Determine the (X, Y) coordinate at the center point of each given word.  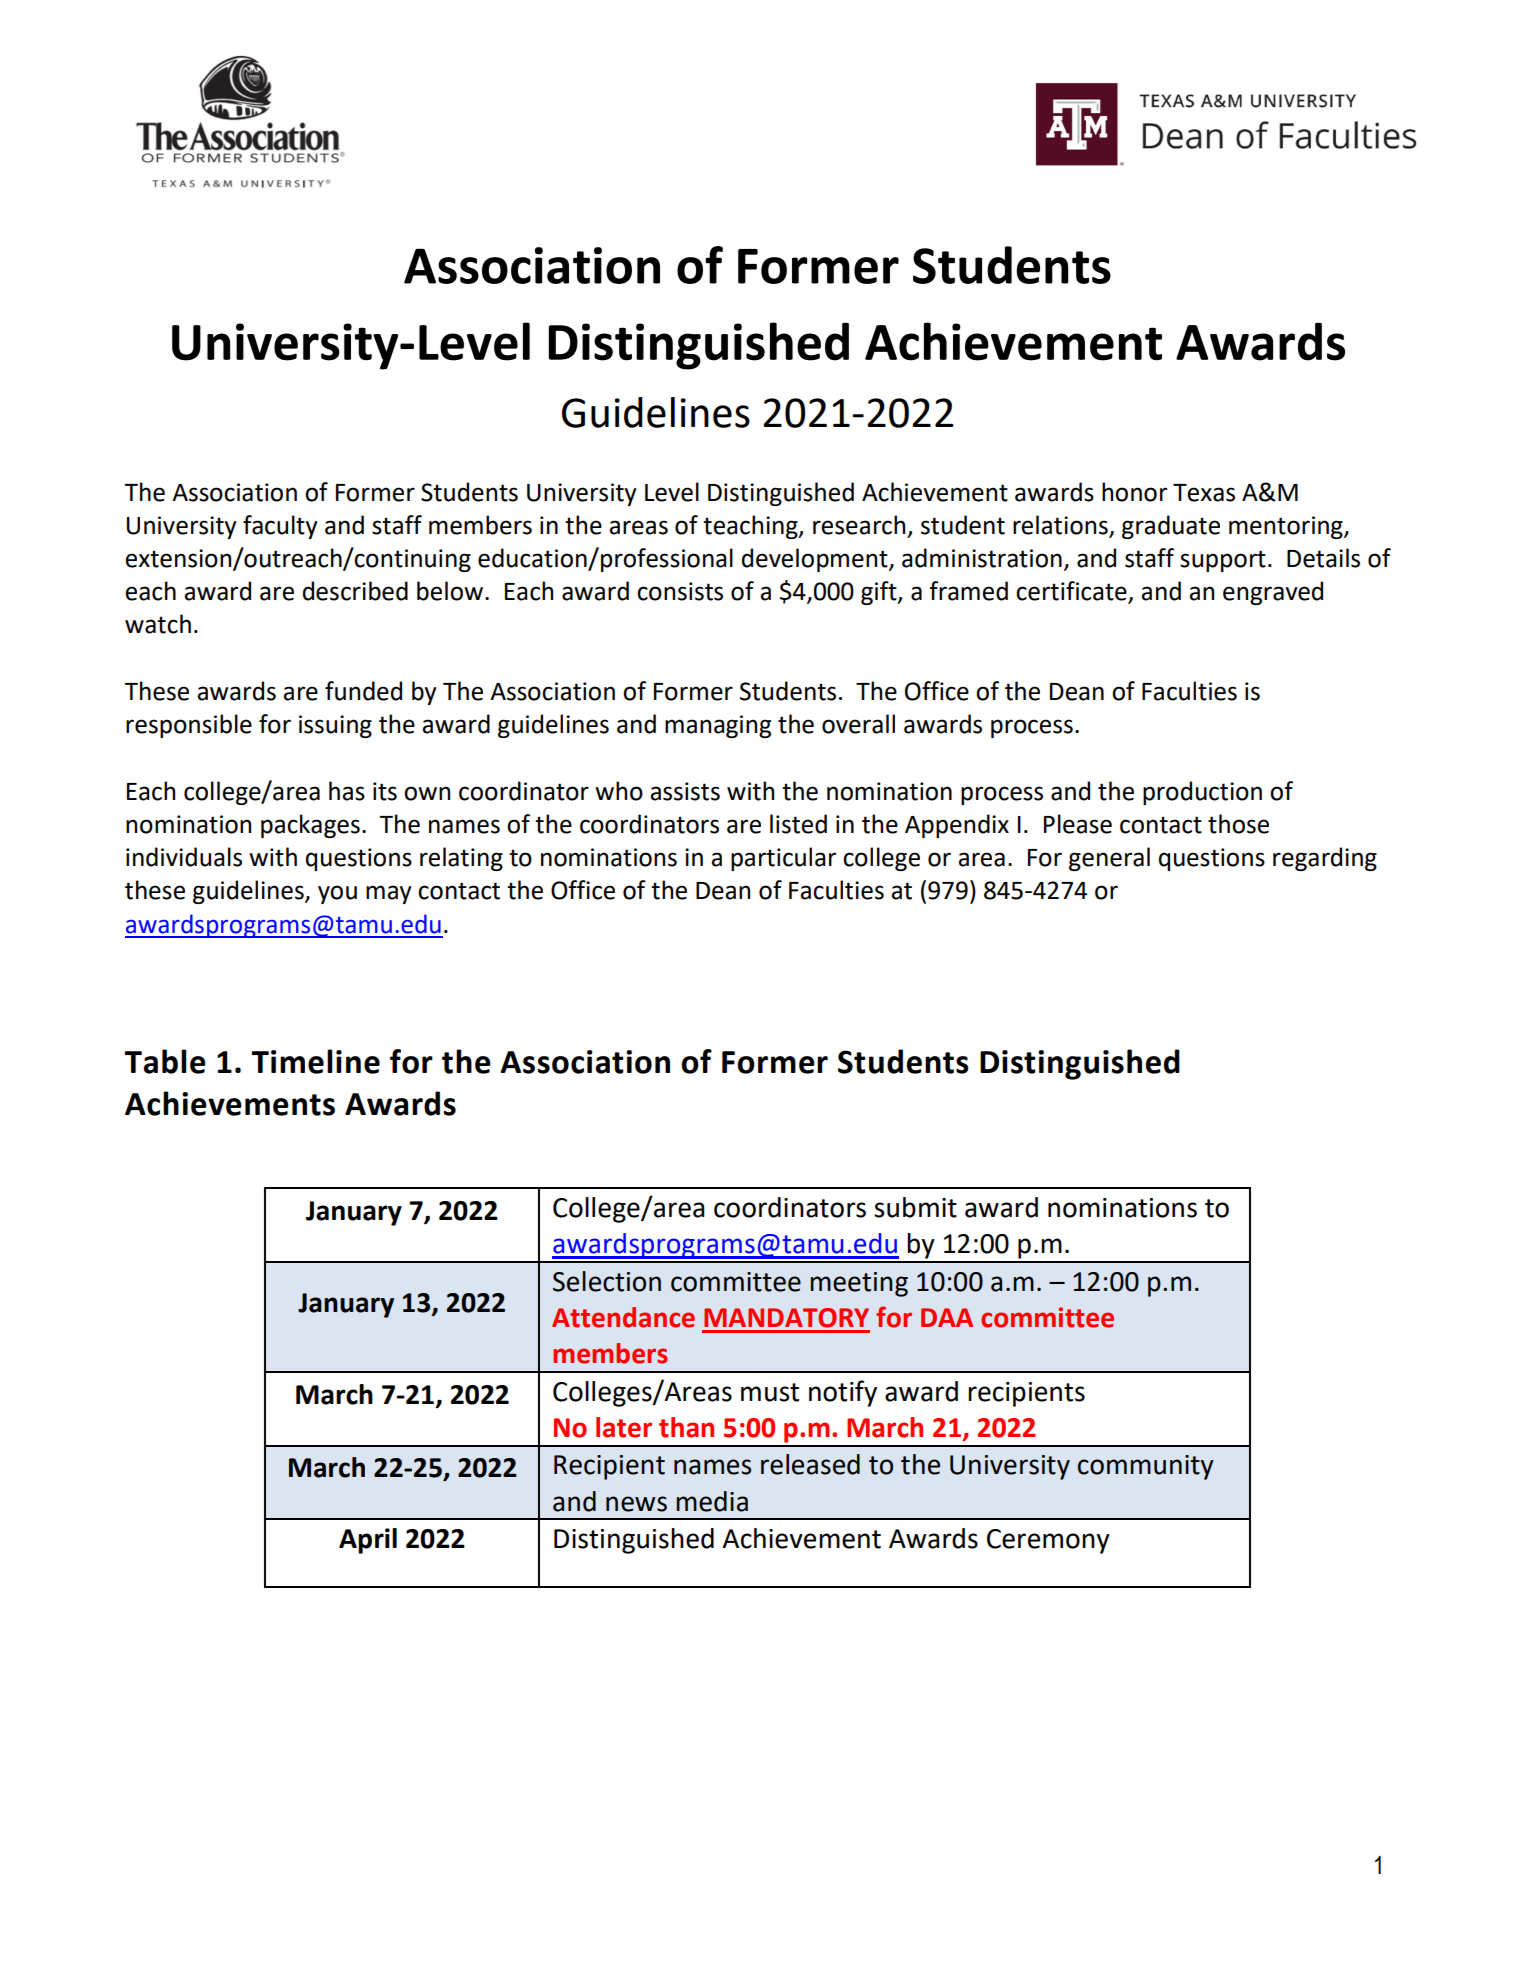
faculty (280, 527)
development (816, 560)
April (368, 1541)
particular (783, 859)
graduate (1171, 527)
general (1109, 859)
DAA (947, 1317)
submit (915, 1207)
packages (310, 826)
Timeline (315, 1061)
